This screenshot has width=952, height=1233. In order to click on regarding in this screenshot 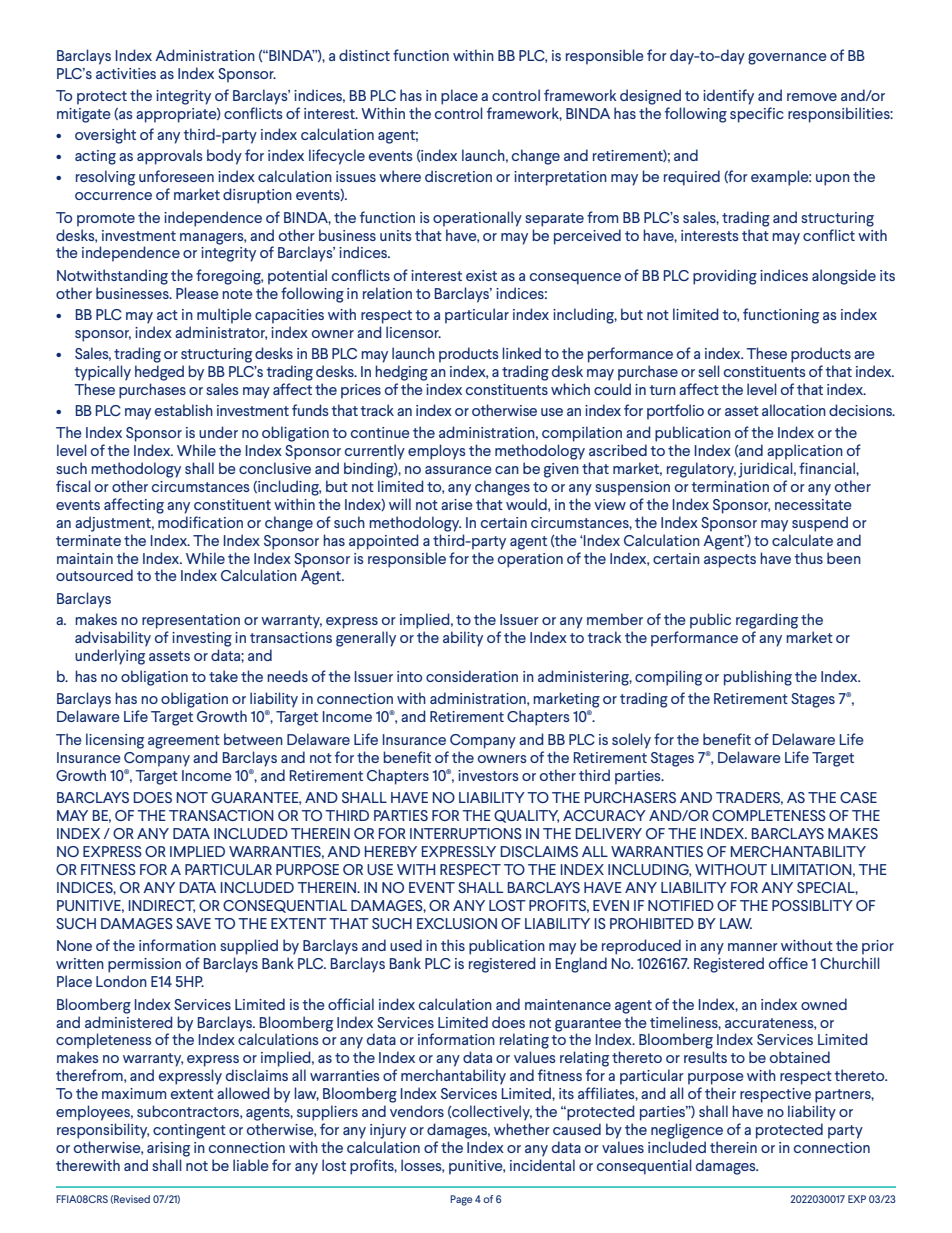, I will do `click(767, 621)`.
